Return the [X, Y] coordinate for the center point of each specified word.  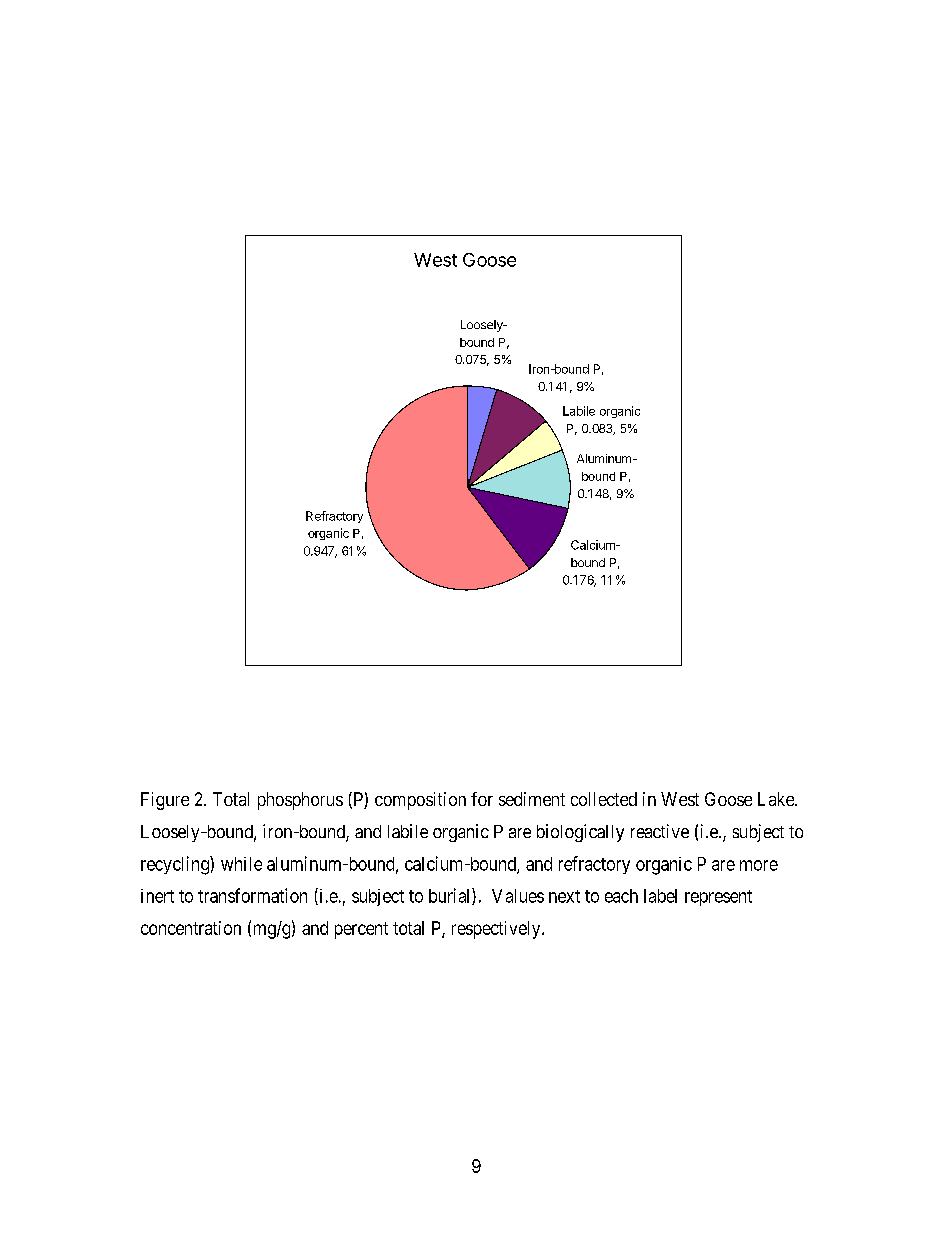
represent [718, 898]
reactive [660, 831]
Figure [165, 801]
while [241, 864]
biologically [580, 833]
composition [420, 801]
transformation [252, 895]
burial [451, 896]
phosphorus [300, 801]
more [759, 865]
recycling [176, 865]
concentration [191, 928]
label [660, 896]
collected [604, 799]
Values [518, 896]
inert [157, 896]
